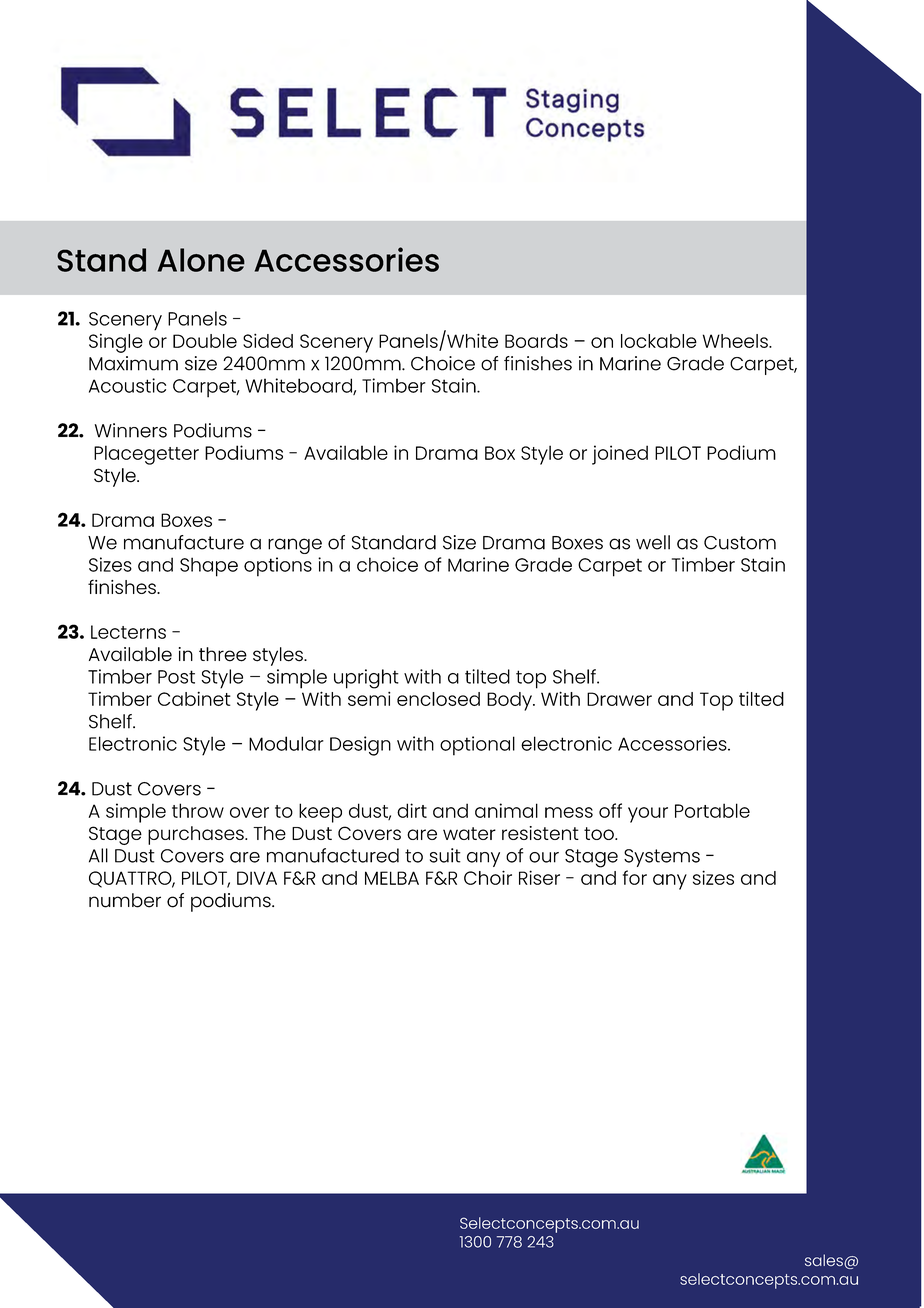 The width and height of the image is (924, 1308). What do you see at coordinates (635, 877) in the image?
I see `for` at bounding box center [635, 877].
